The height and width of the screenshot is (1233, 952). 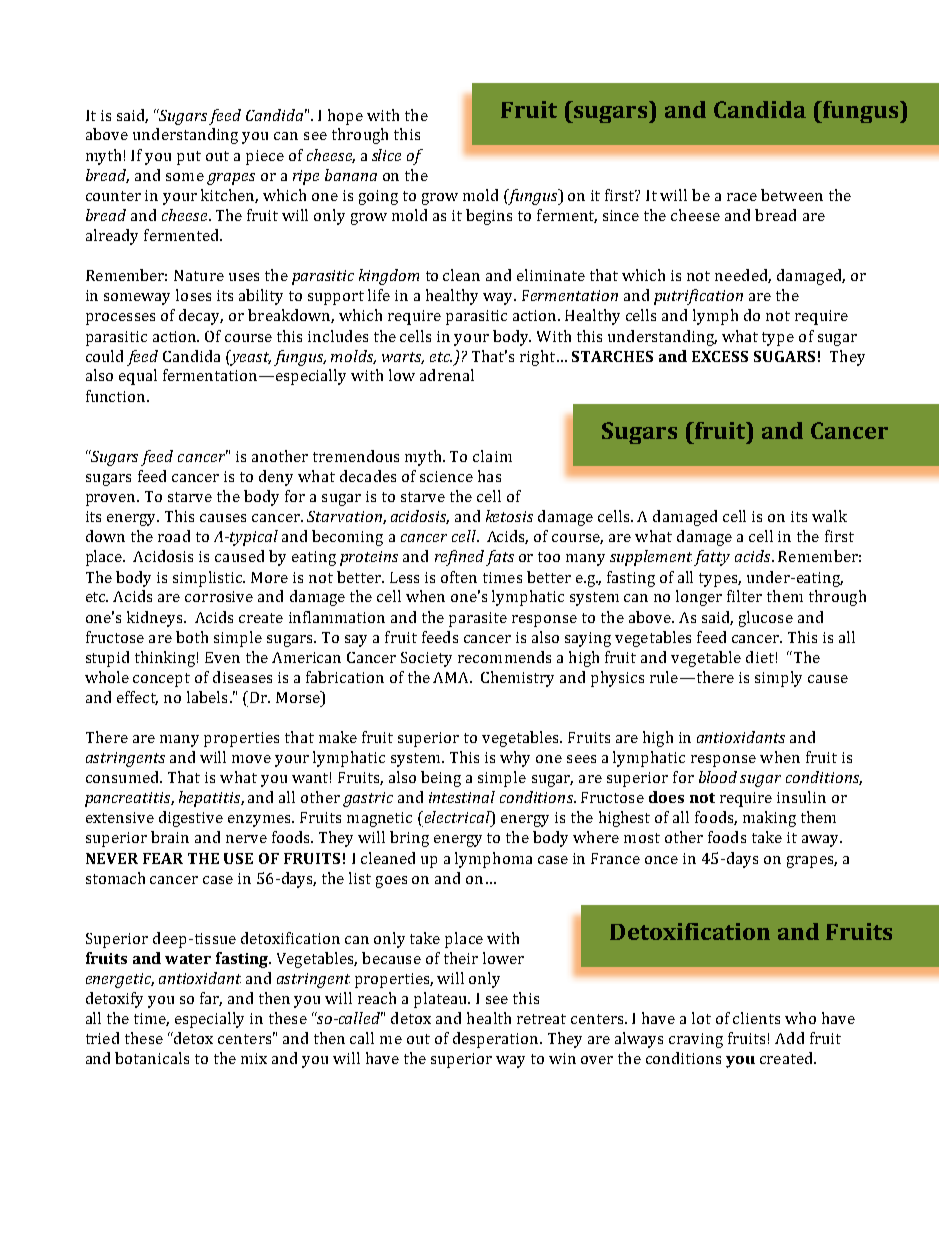 I want to click on desperation, so click(x=497, y=1040).
